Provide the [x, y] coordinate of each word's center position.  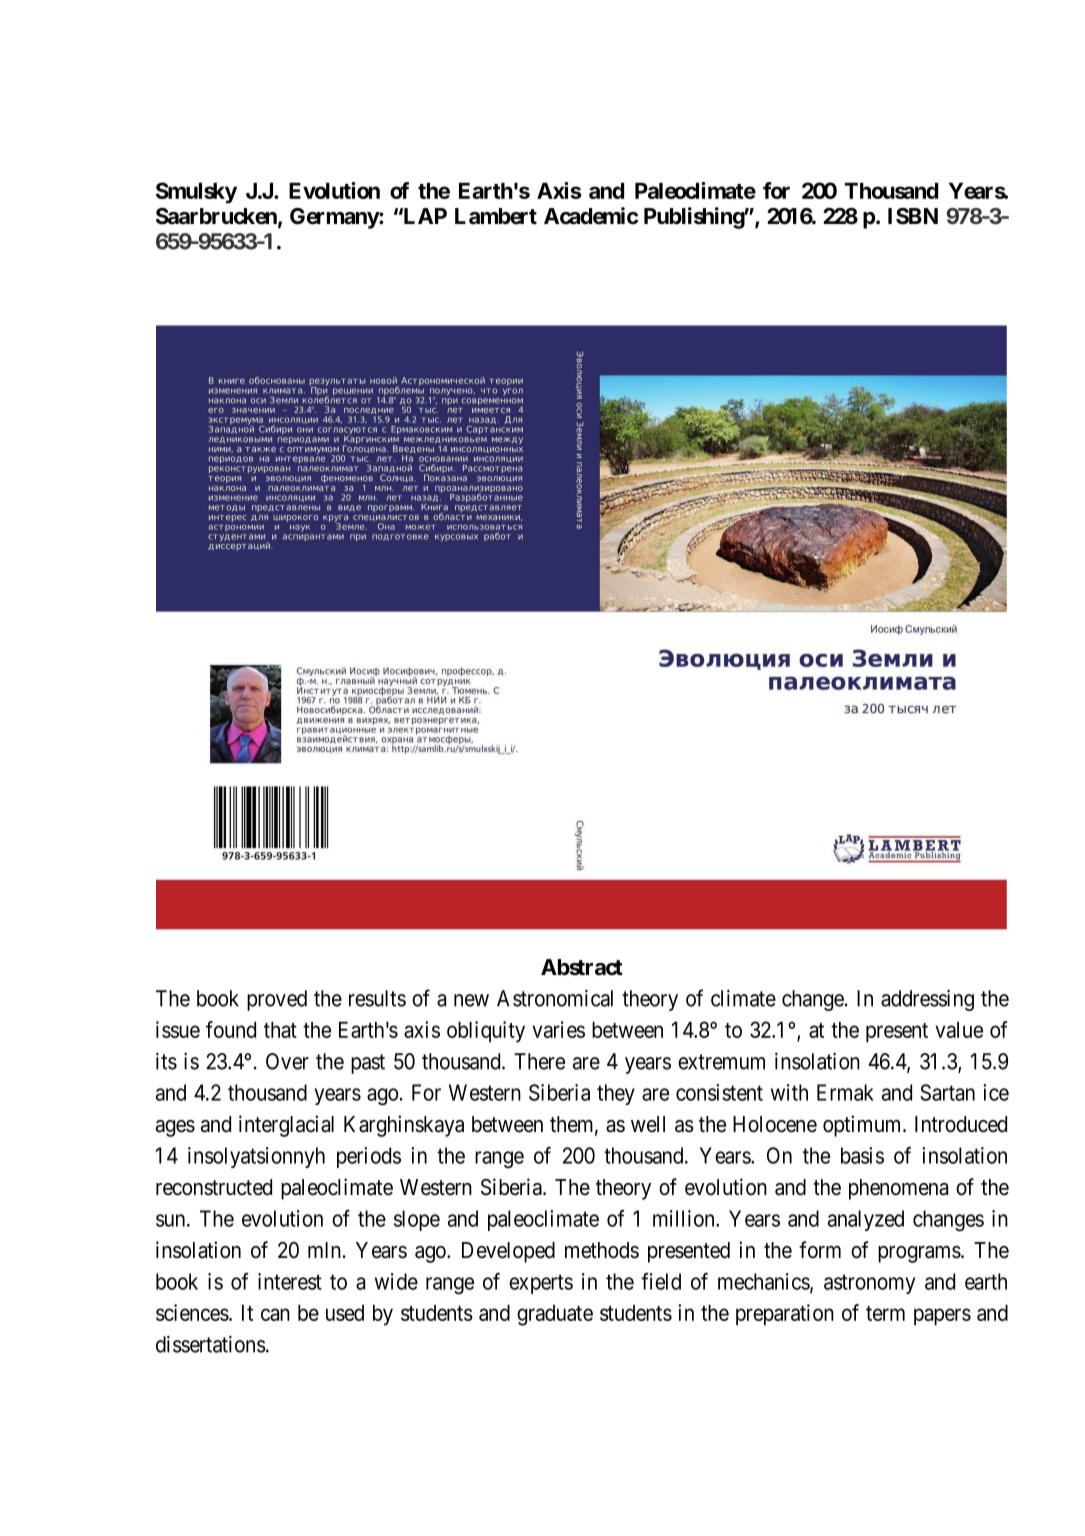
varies [558, 1029]
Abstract [582, 967]
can [275, 1314]
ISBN [913, 216]
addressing [927, 1000]
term [885, 1313]
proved [277, 1000]
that [280, 1030]
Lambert [496, 216]
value [959, 1030]
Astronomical [555, 998]
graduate [555, 1315]
